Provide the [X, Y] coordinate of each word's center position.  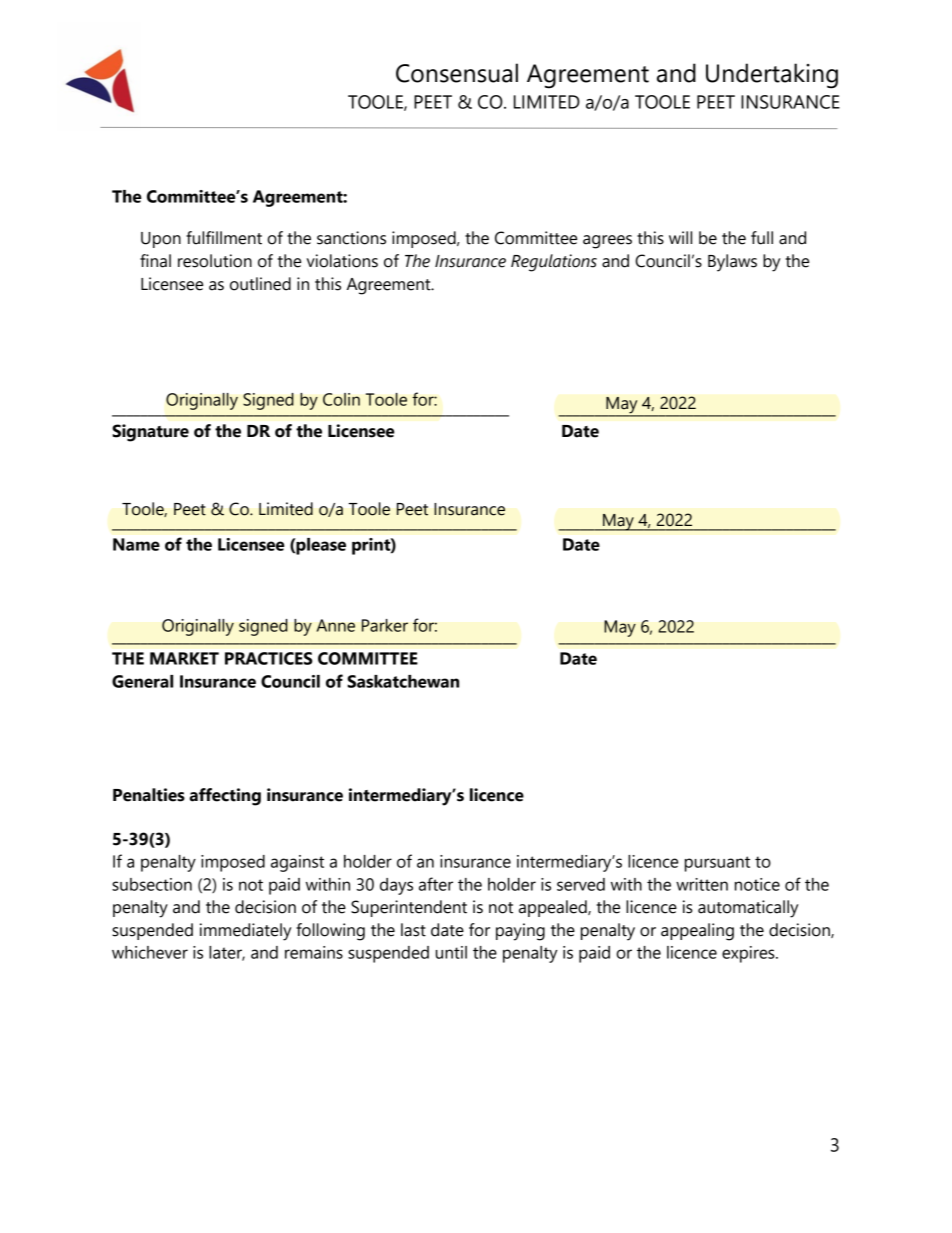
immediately [245, 932]
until [451, 952]
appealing [697, 932]
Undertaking [772, 76]
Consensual [457, 73]
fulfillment [224, 238]
